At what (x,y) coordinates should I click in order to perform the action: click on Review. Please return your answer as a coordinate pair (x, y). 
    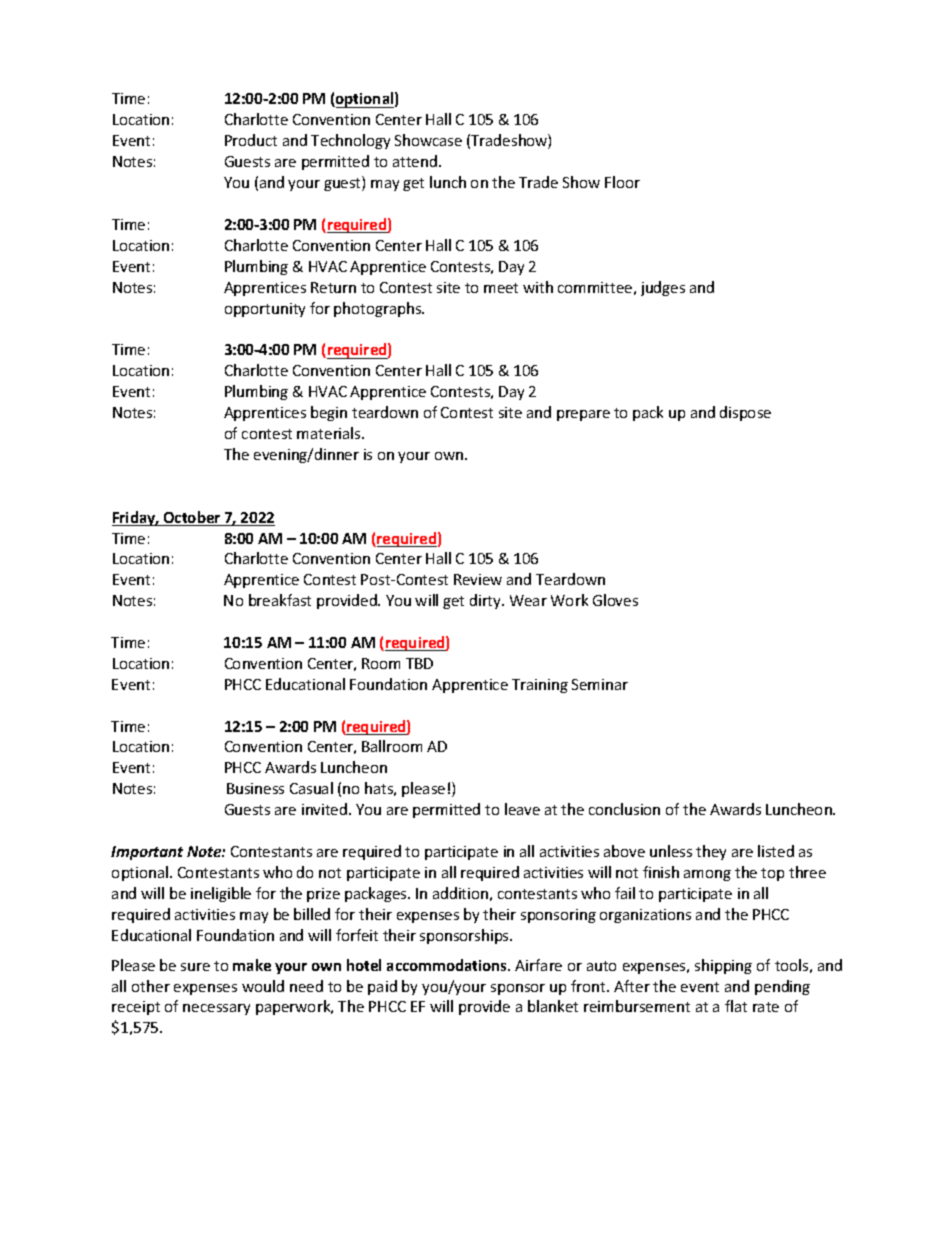
    Looking at the image, I should click on (478, 579).
